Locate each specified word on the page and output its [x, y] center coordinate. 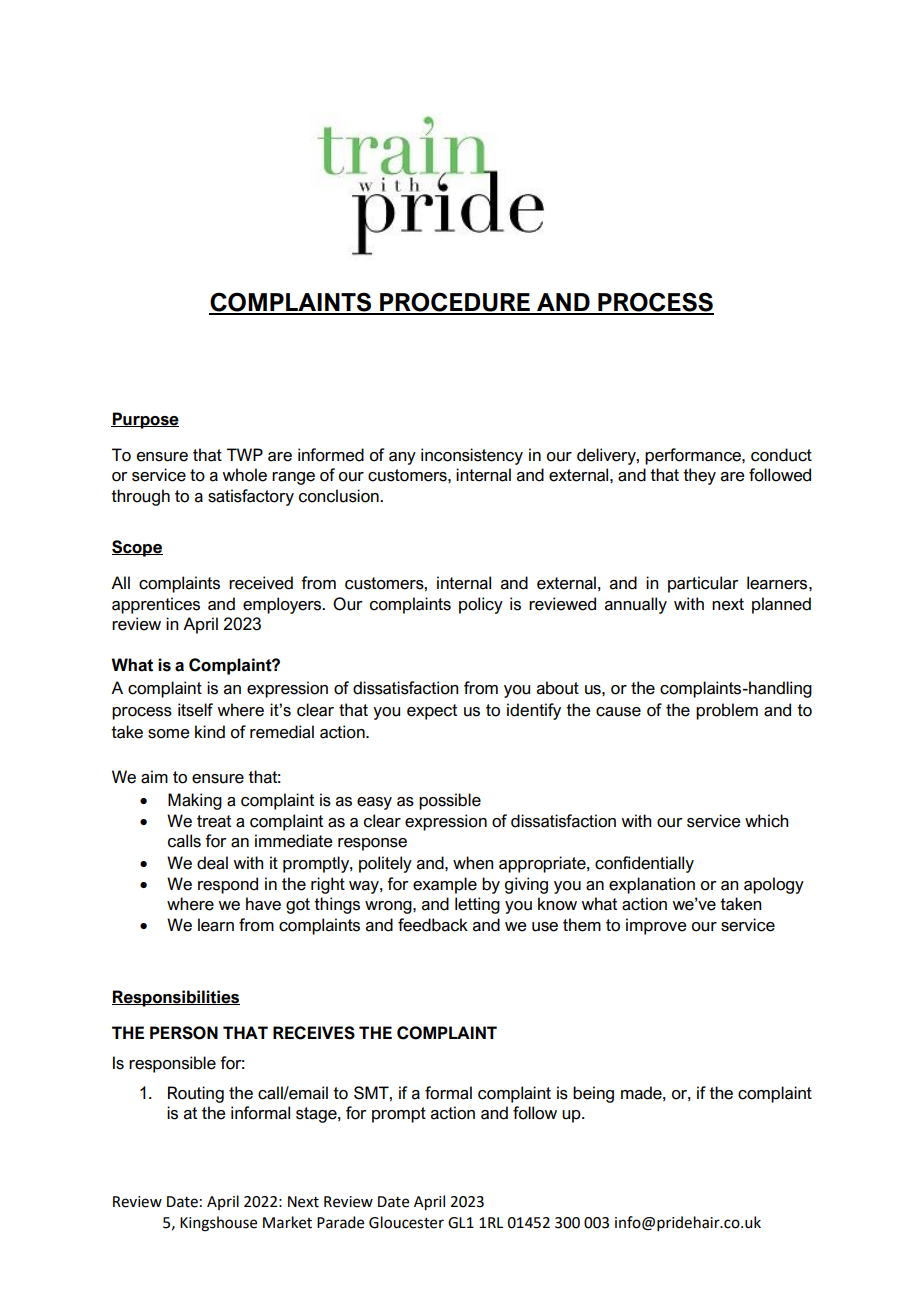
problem [727, 711]
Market [287, 1222]
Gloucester [406, 1222]
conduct [781, 455]
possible [450, 801]
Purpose [145, 420]
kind [210, 732]
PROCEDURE [455, 303]
